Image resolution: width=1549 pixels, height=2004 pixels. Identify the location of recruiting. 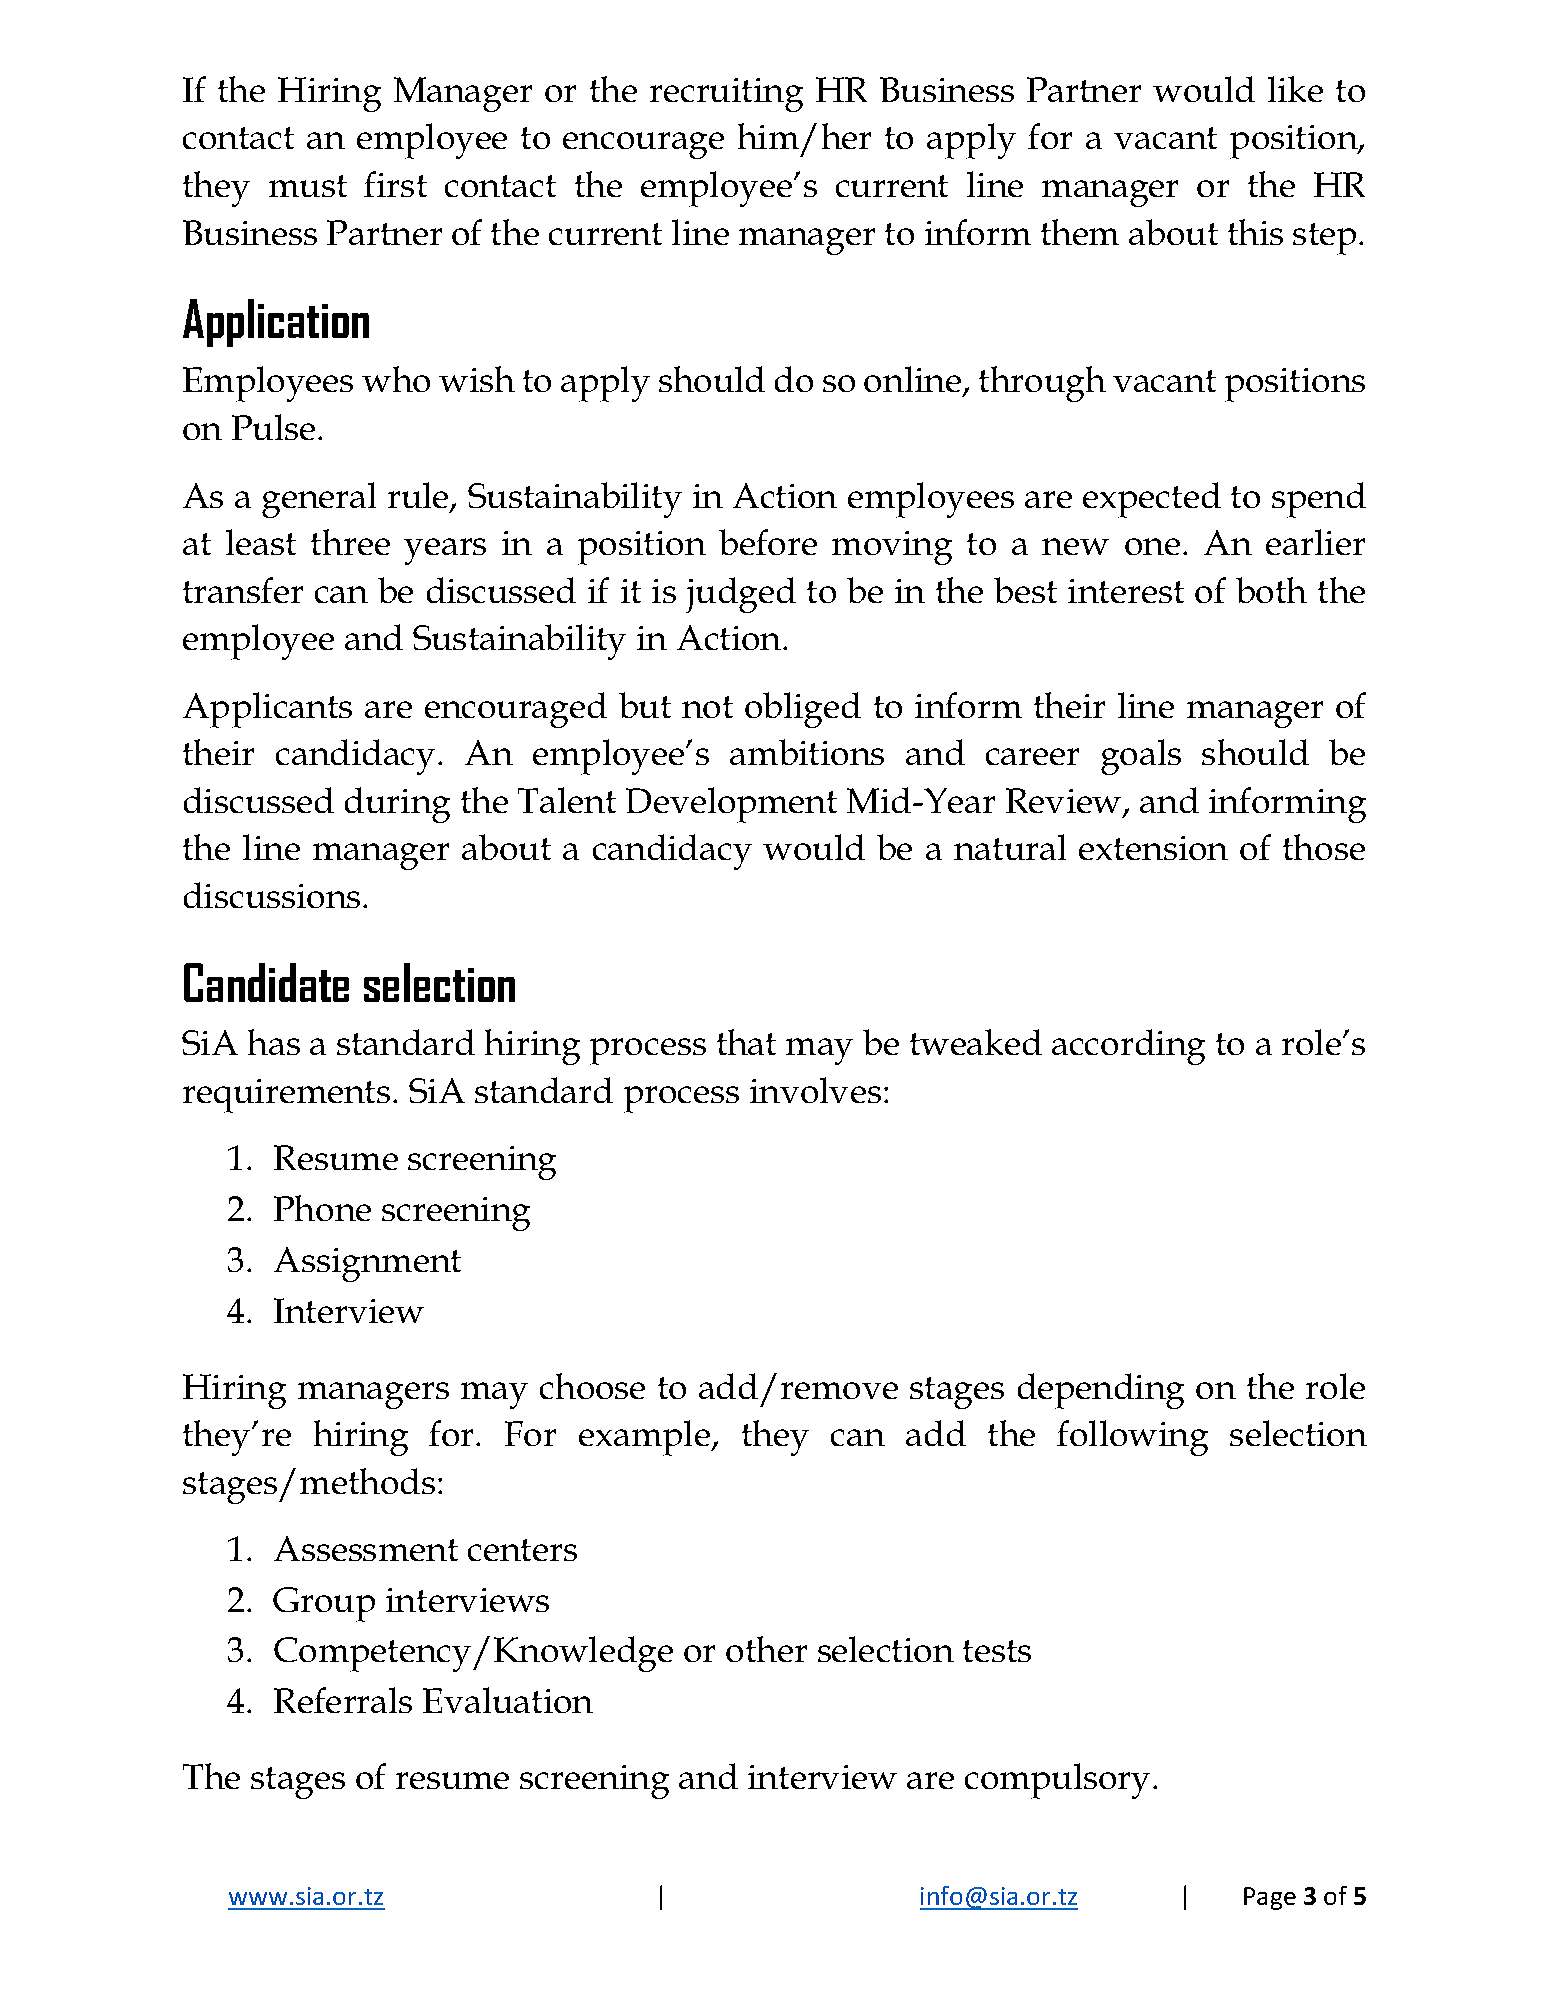
(726, 95).
